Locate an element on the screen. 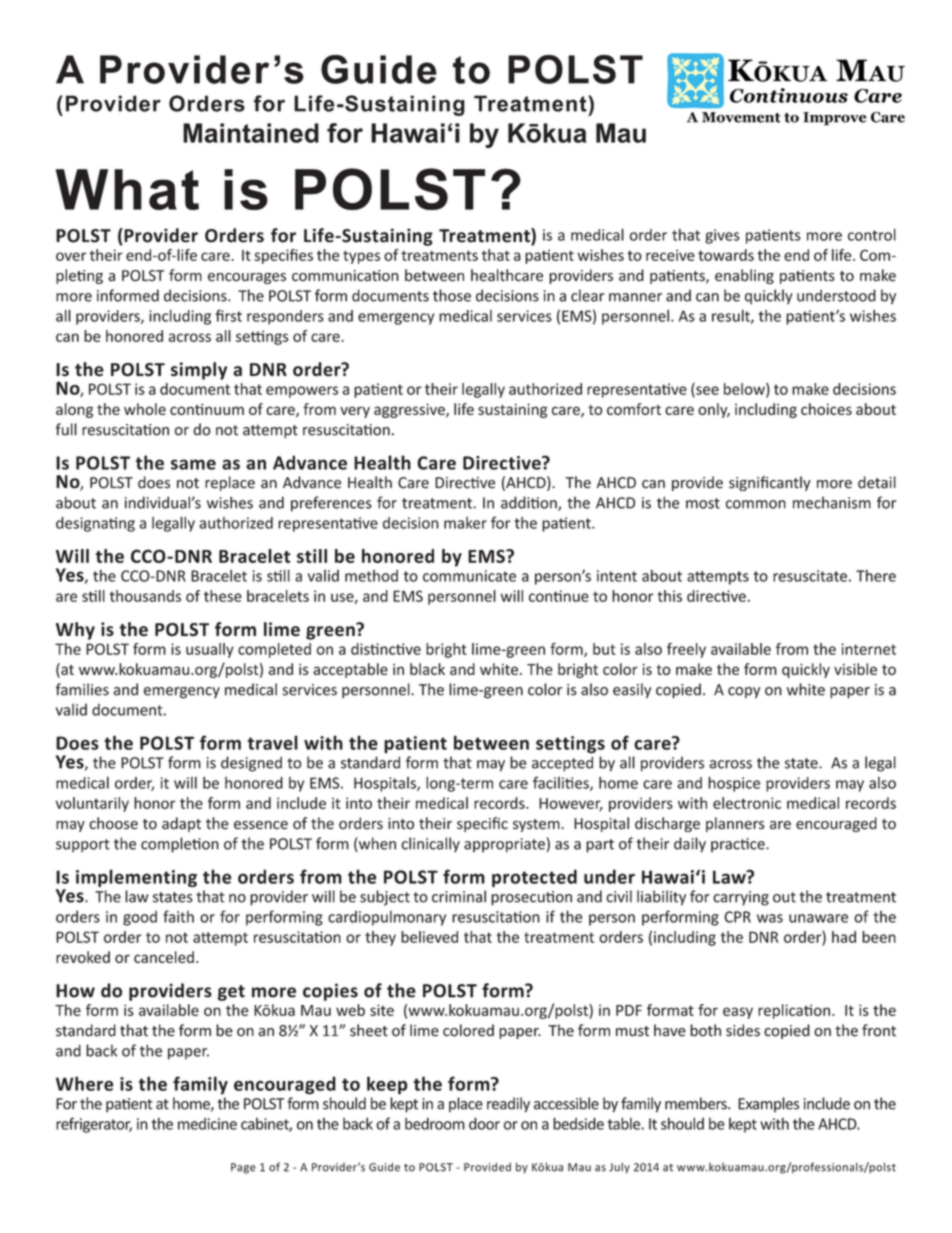  medicine is located at coordinates (207, 1124).
